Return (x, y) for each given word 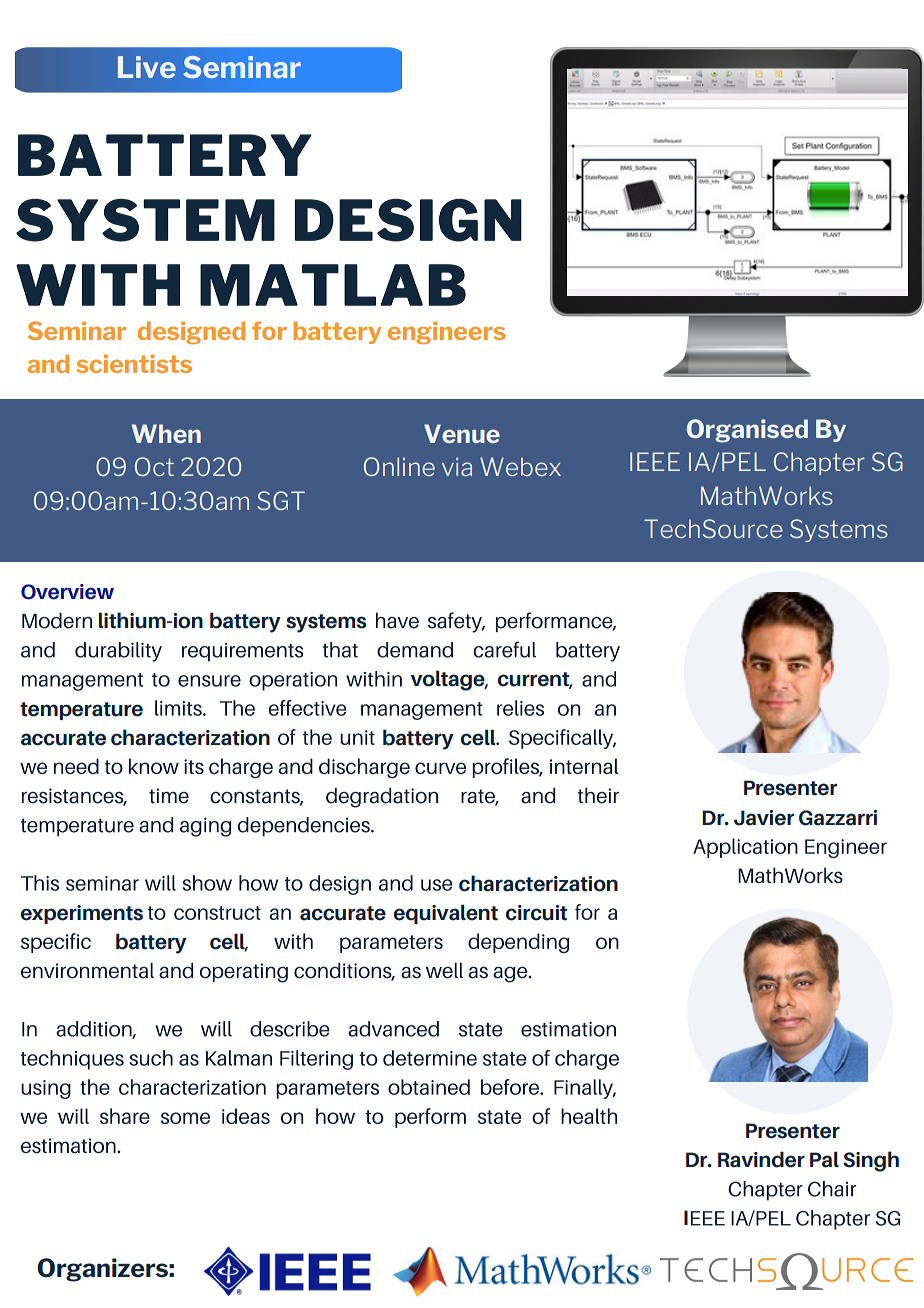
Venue (462, 433)
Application (745, 848)
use (436, 885)
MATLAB (333, 285)
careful (504, 649)
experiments (82, 914)
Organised (747, 431)
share (125, 1116)
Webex (520, 466)
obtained (429, 1087)
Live (147, 67)
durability (118, 652)
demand (415, 650)
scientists (134, 363)
